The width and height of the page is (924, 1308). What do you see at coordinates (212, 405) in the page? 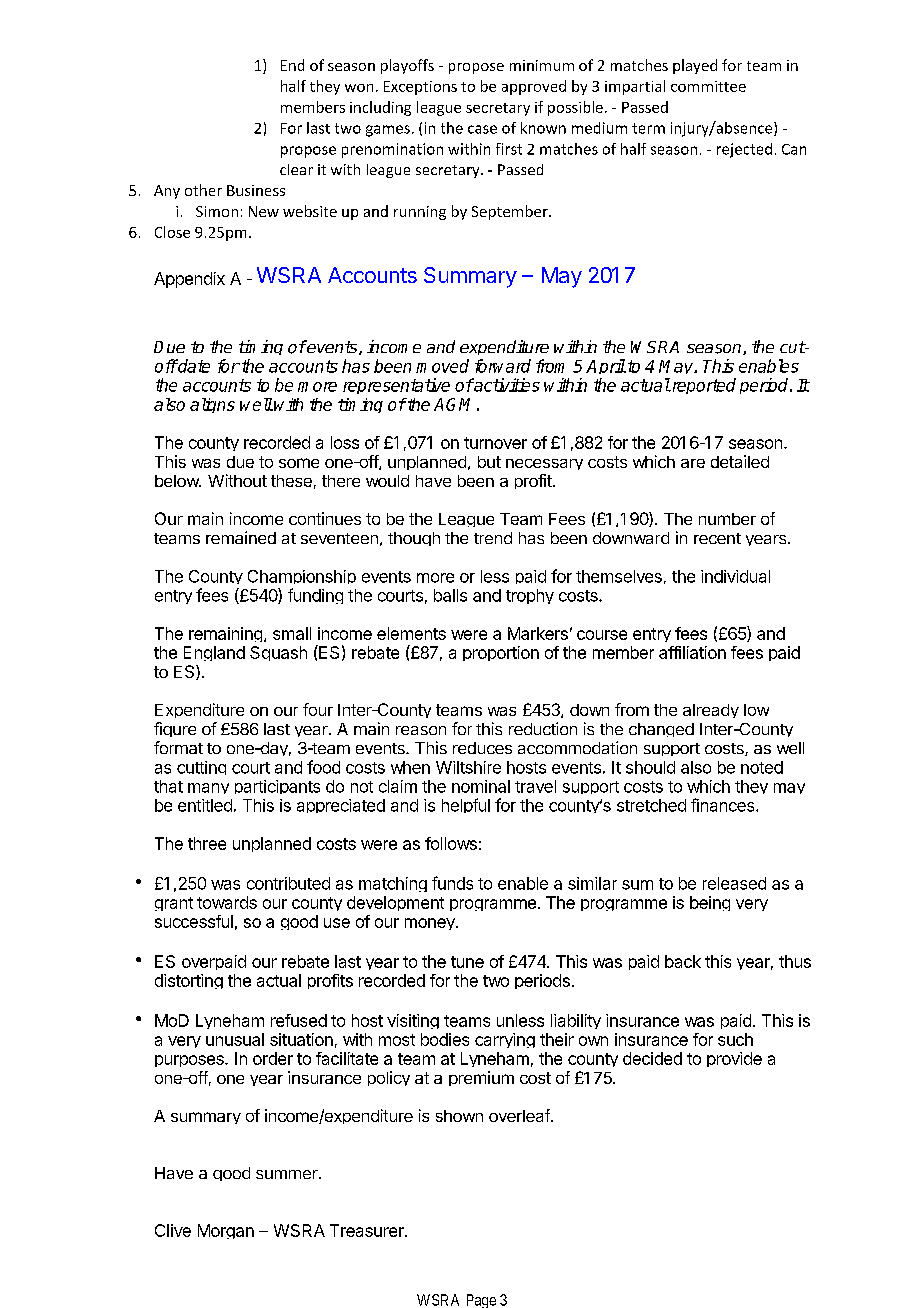
I see `aligns` at bounding box center [212, 405].
